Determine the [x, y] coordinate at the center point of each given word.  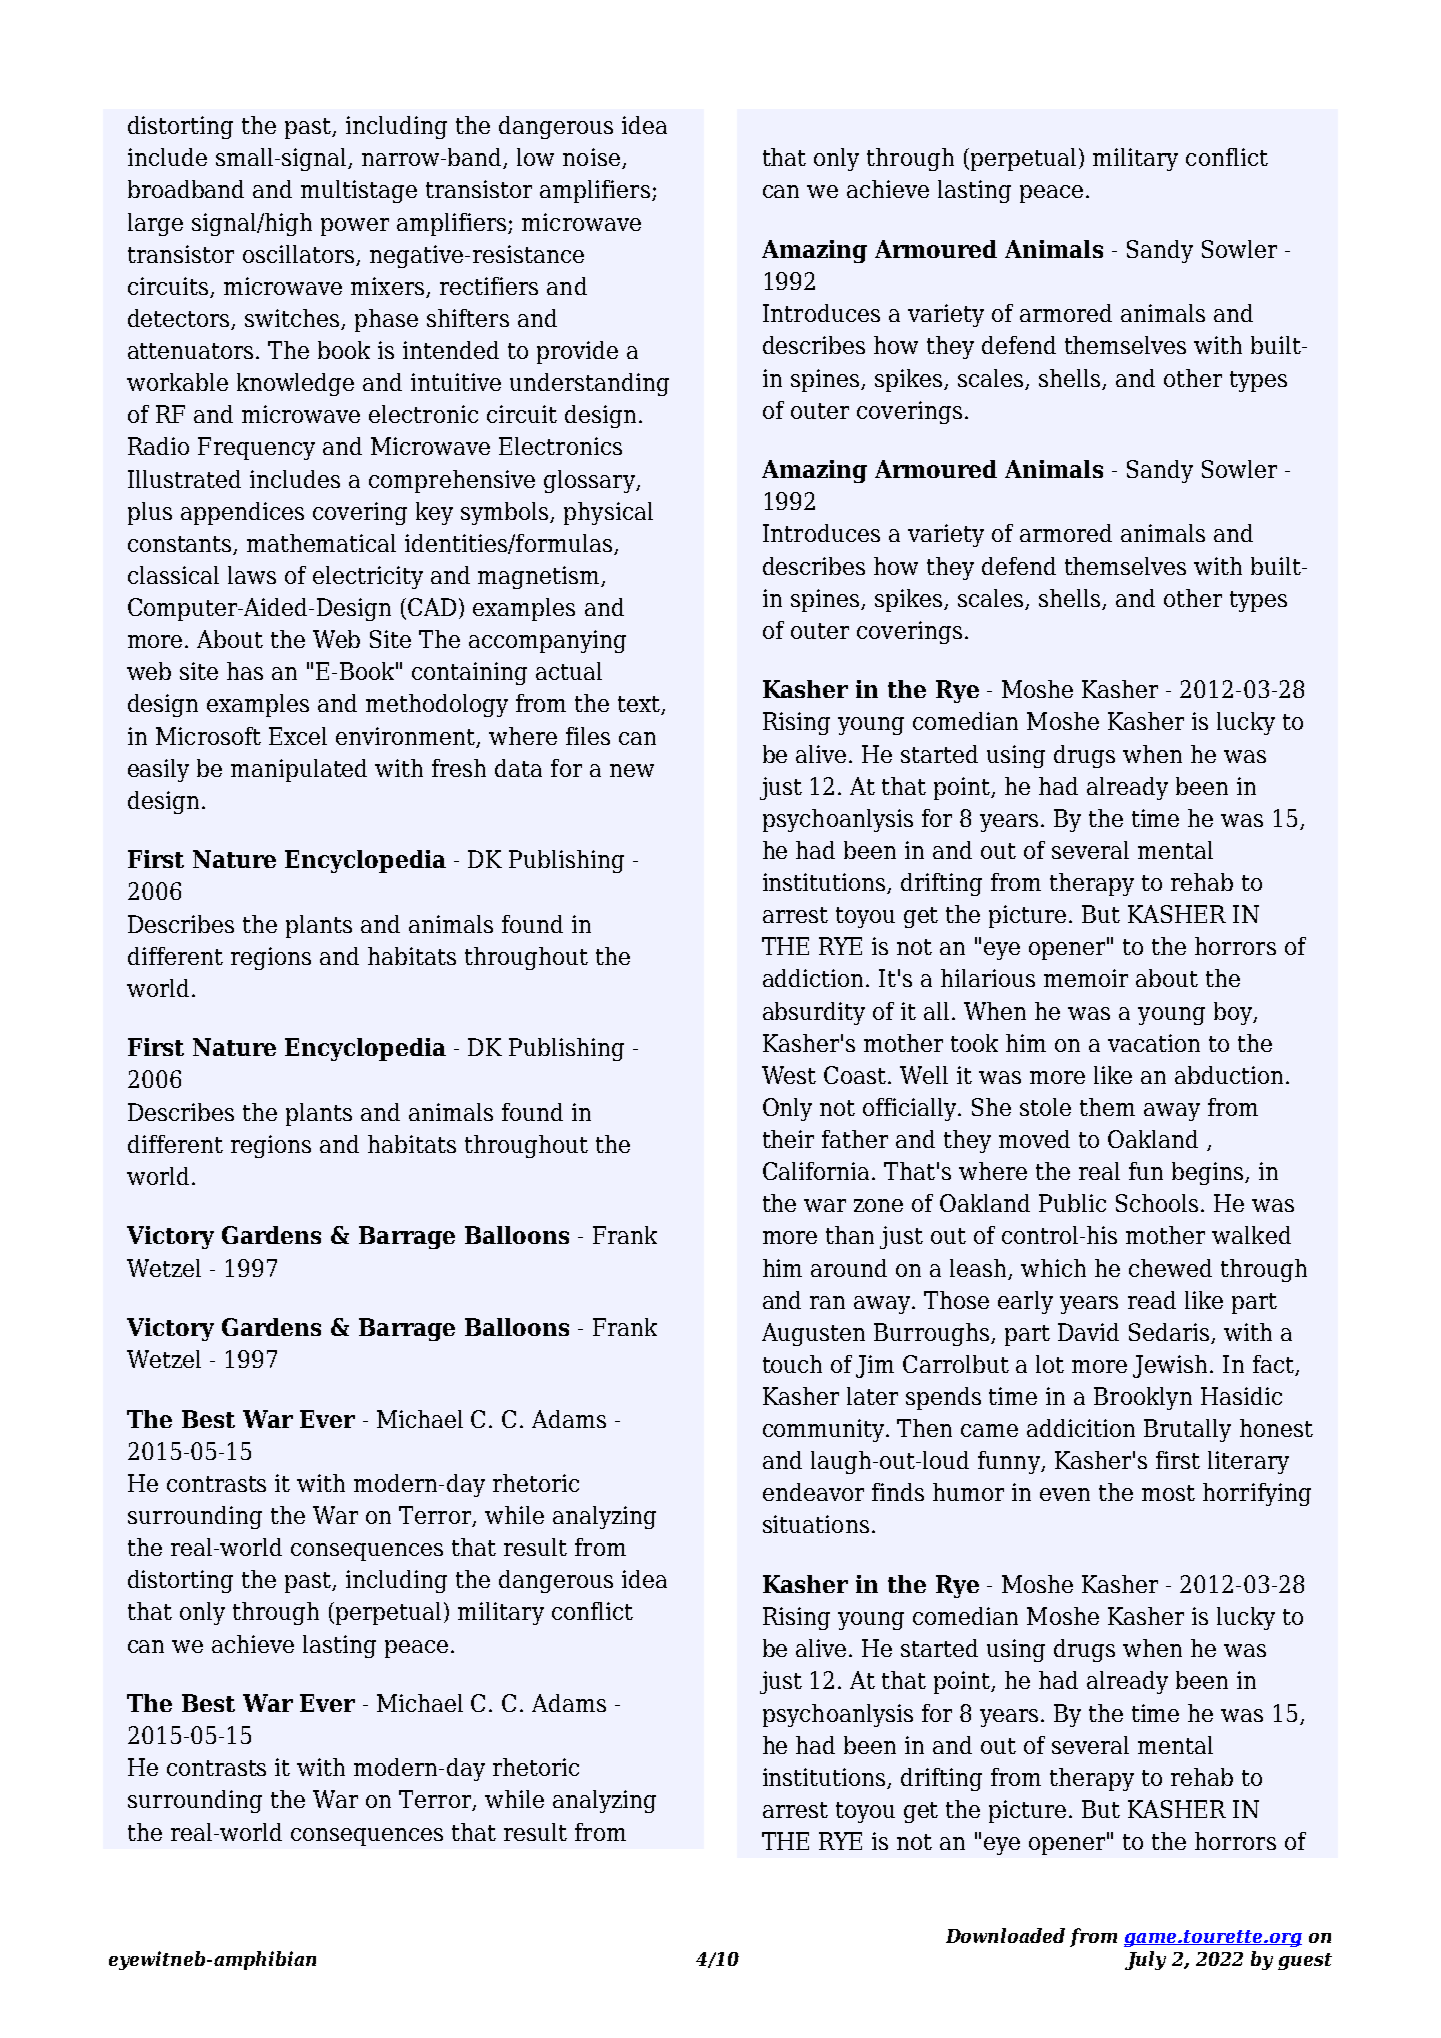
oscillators [300, 255]
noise [591, 157]
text [640, 705]
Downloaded [1005, 1935]
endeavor [813, 1492]
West [789, 1075]
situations [816, 1524]
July [1145, 1960]
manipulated [299, 770]
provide [577, 352]
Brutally [1187, 1430]
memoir [1086, 978]
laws [252, 575]
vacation [1154, 1043]
